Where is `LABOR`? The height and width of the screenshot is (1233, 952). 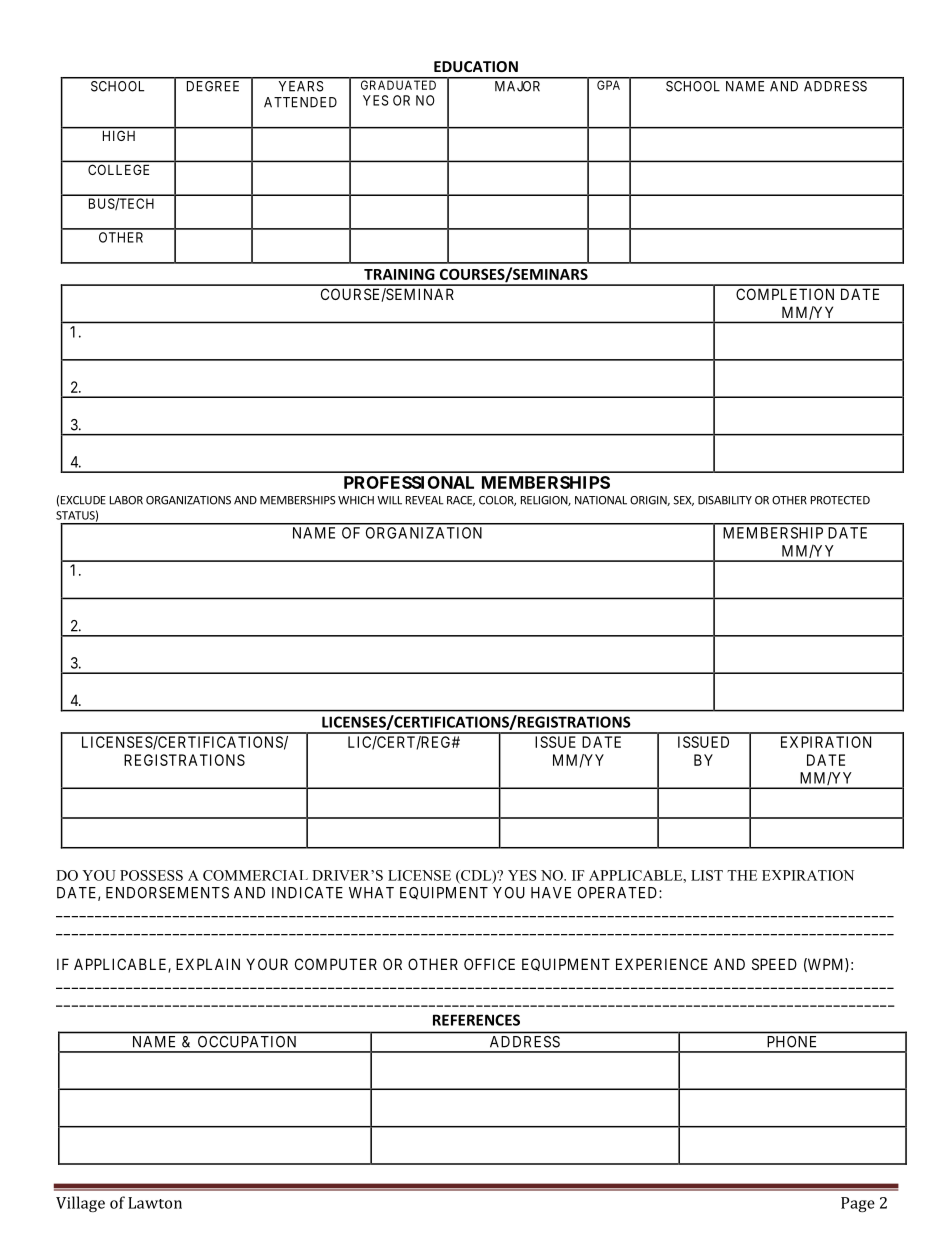
LABOR is located at coordinates (126, 500).
